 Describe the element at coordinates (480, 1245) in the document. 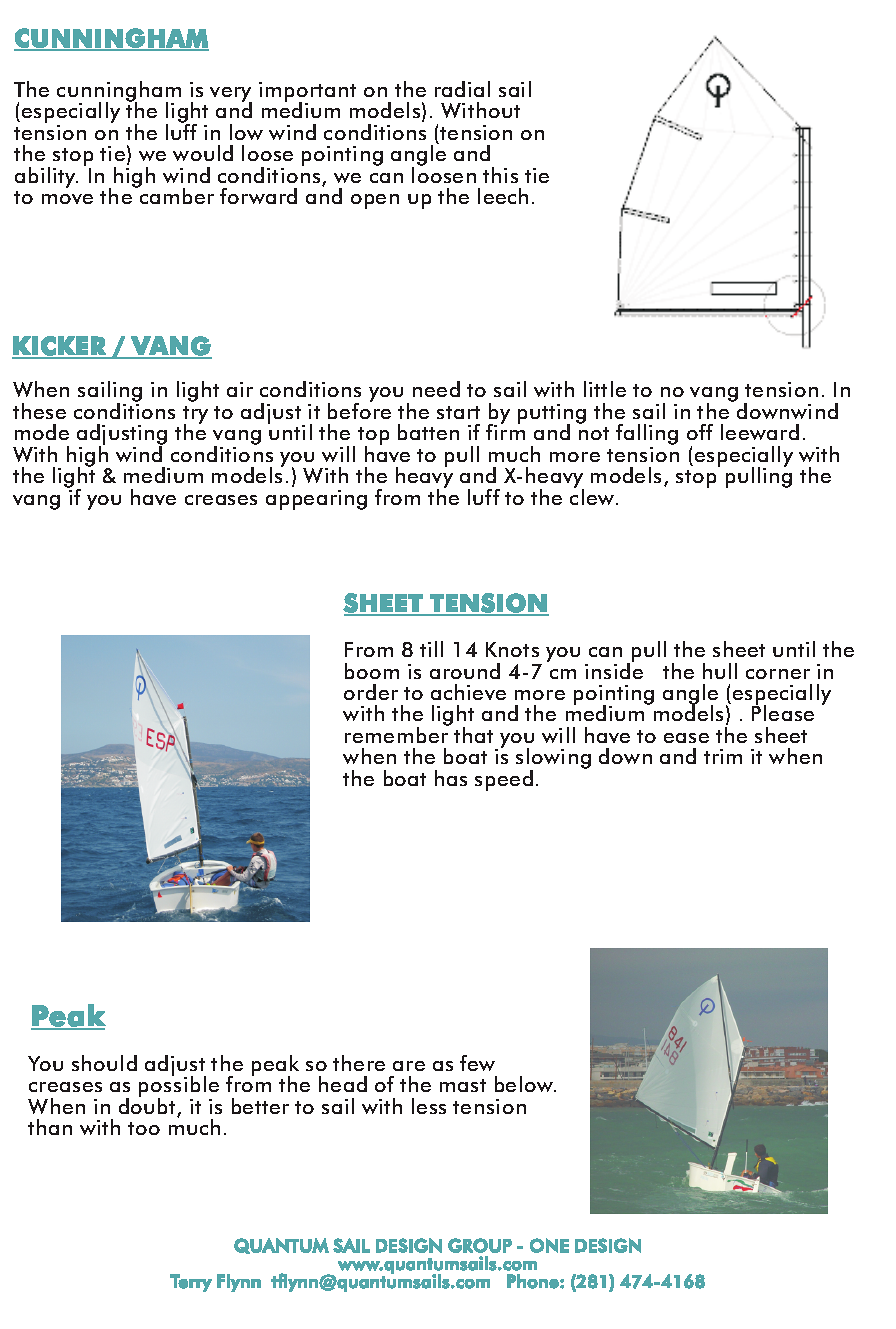

I see `GROUP` at that location.
